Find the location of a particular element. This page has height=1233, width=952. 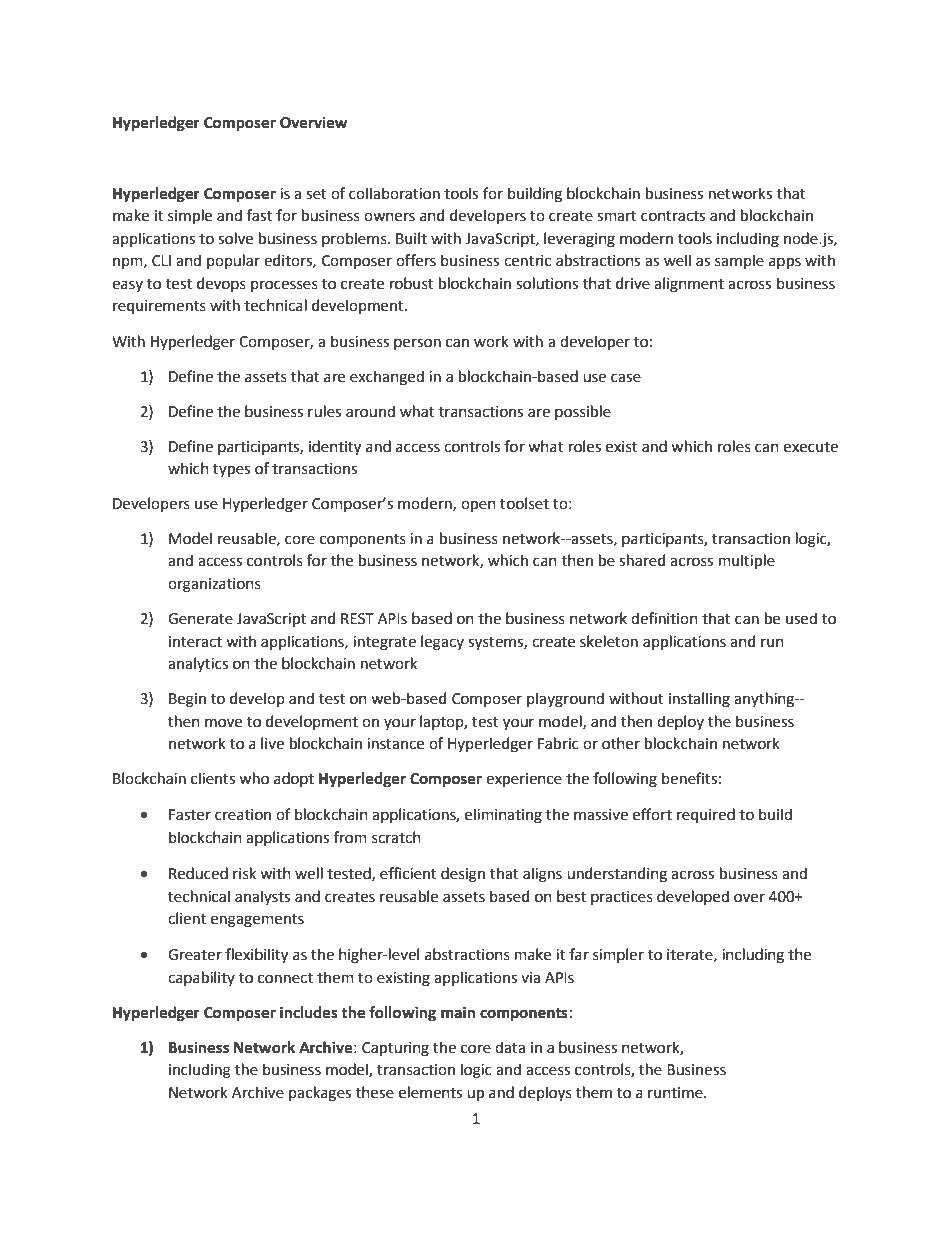

Built is located at coordinates (411, 238).
